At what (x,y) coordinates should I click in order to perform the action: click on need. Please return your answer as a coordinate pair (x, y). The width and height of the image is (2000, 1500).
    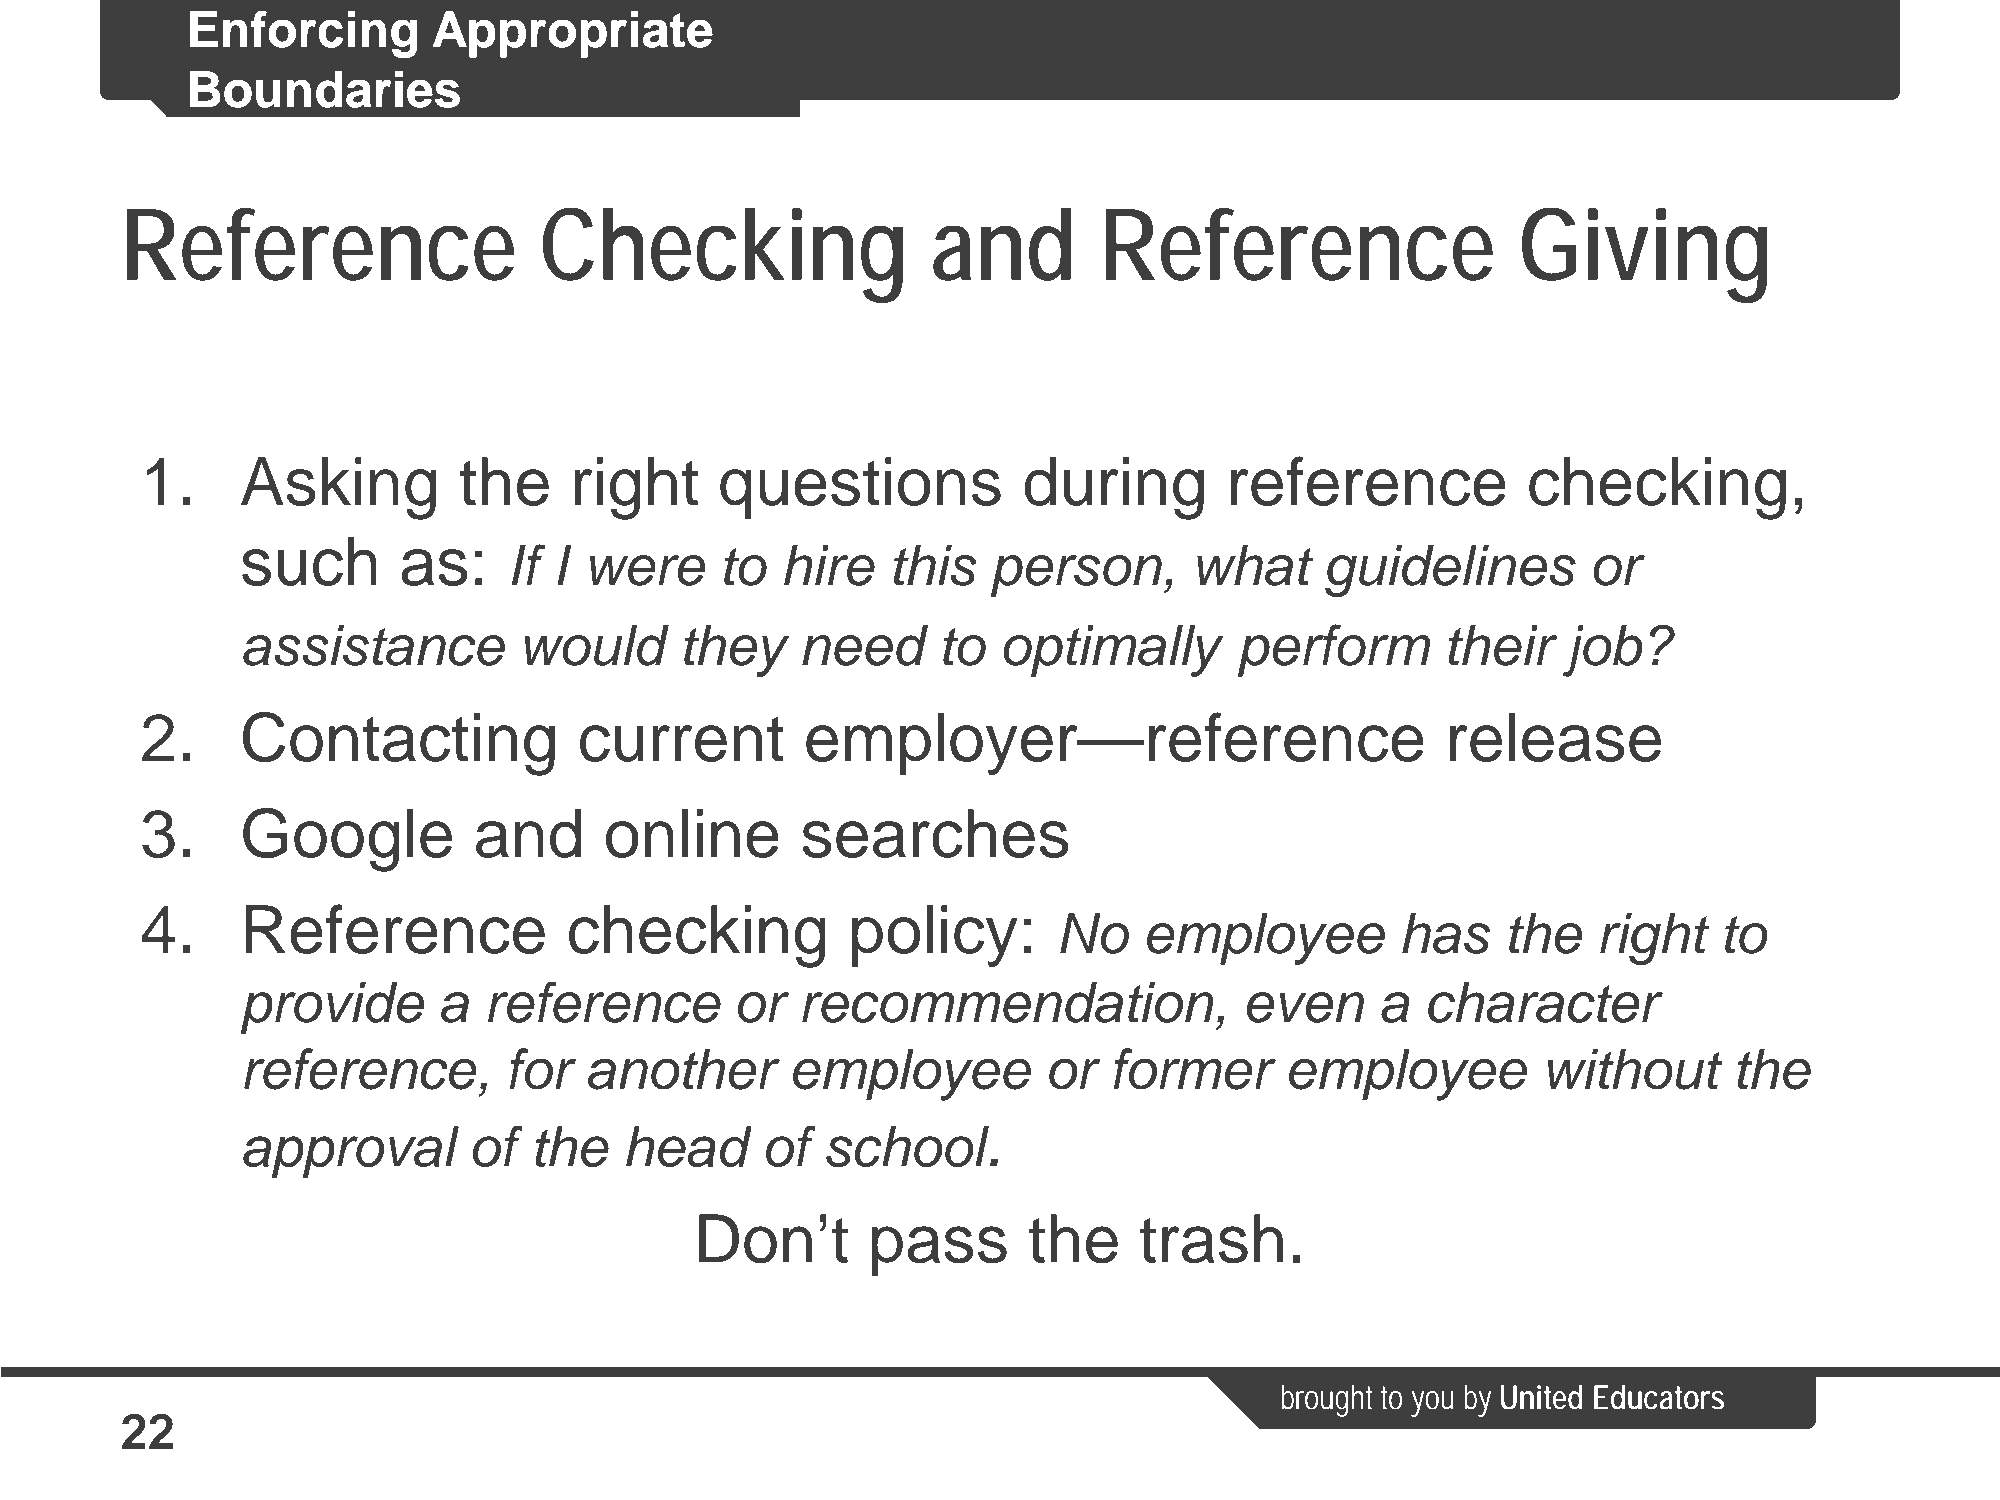
    Looking at the image, I should click on (865, 645).
